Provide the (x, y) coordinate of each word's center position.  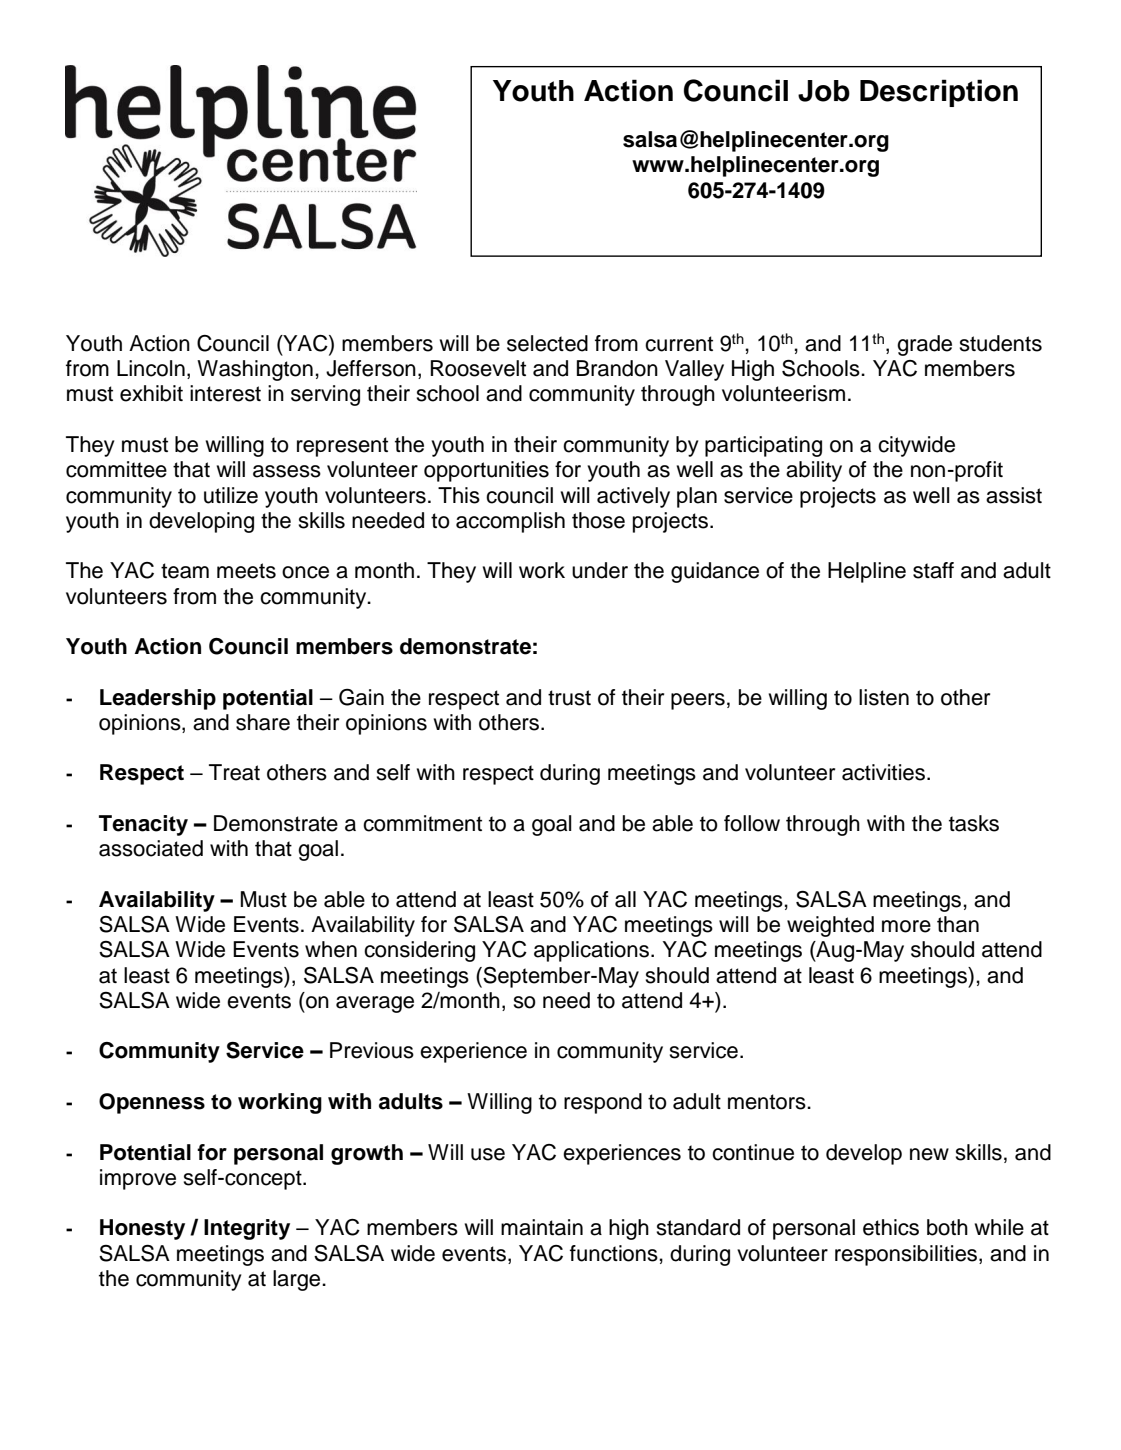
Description (939, 93)
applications (593, 951)
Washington (255, 370)
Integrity (247, 1229)
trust (569, 698)
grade (924, 345)
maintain (542, 1227)
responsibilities (906, 1255)
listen (884, 697)
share (263, 722)
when (331, 949)
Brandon (617, 368)
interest (225, 393)
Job (824, 91)
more (906, 926)
